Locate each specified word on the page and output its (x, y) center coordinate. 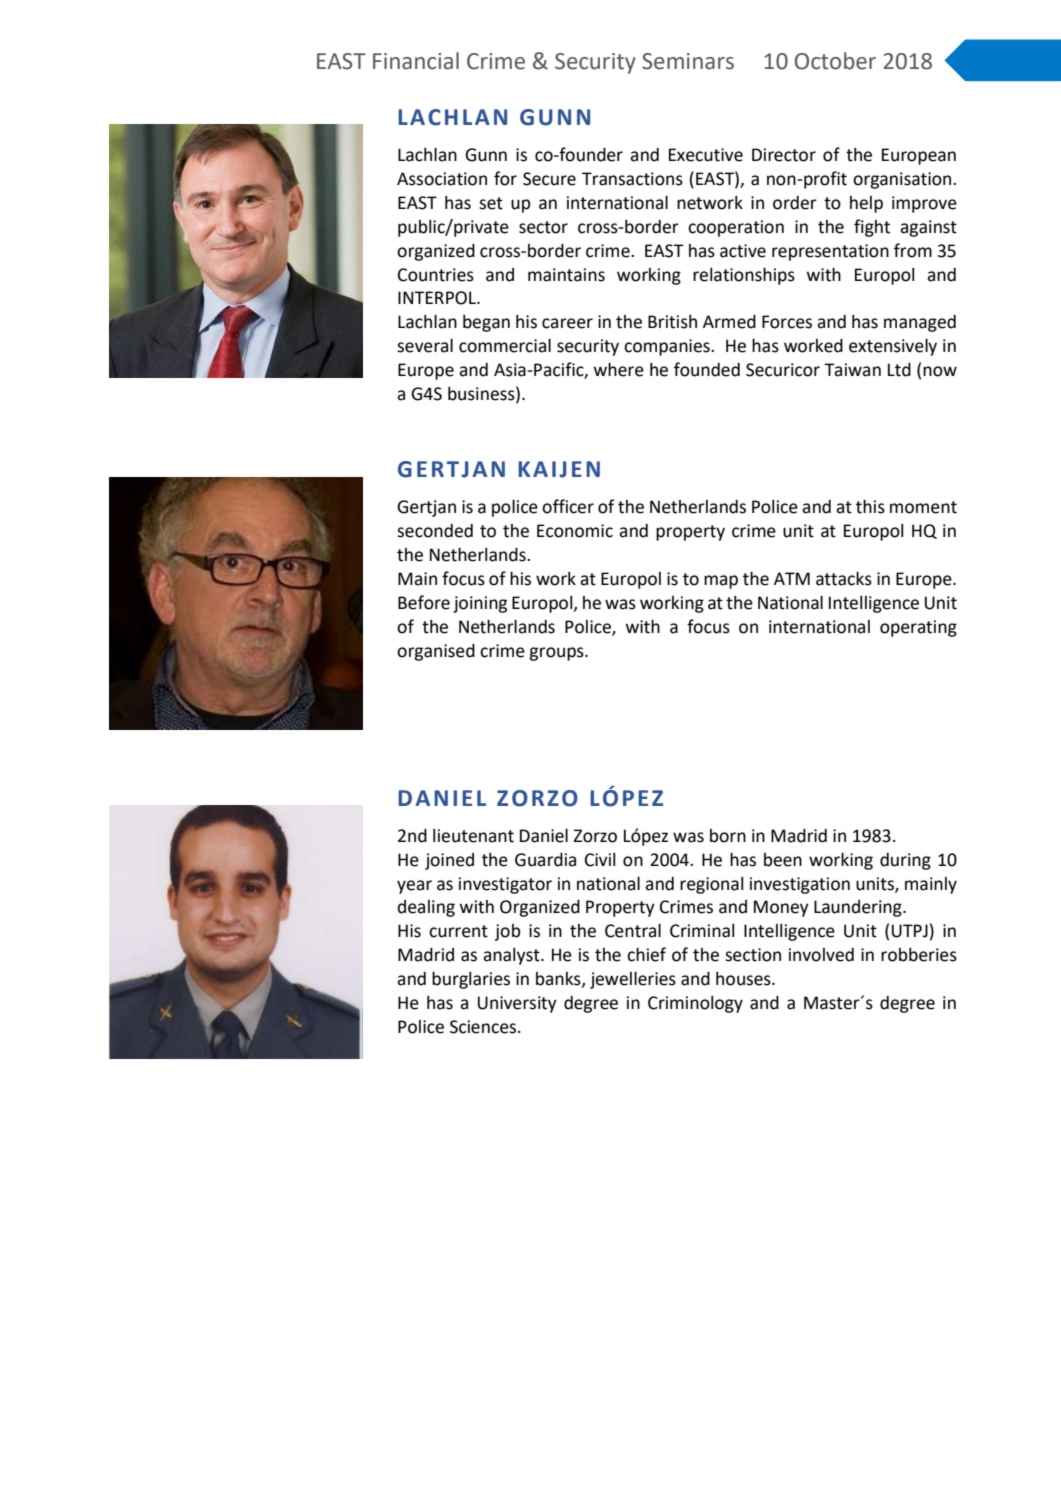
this (870, 506)
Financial (416, 61)
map (721, 582)
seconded (435, 531)
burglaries (471, 980)
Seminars (688, 61)
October (835, 61)
